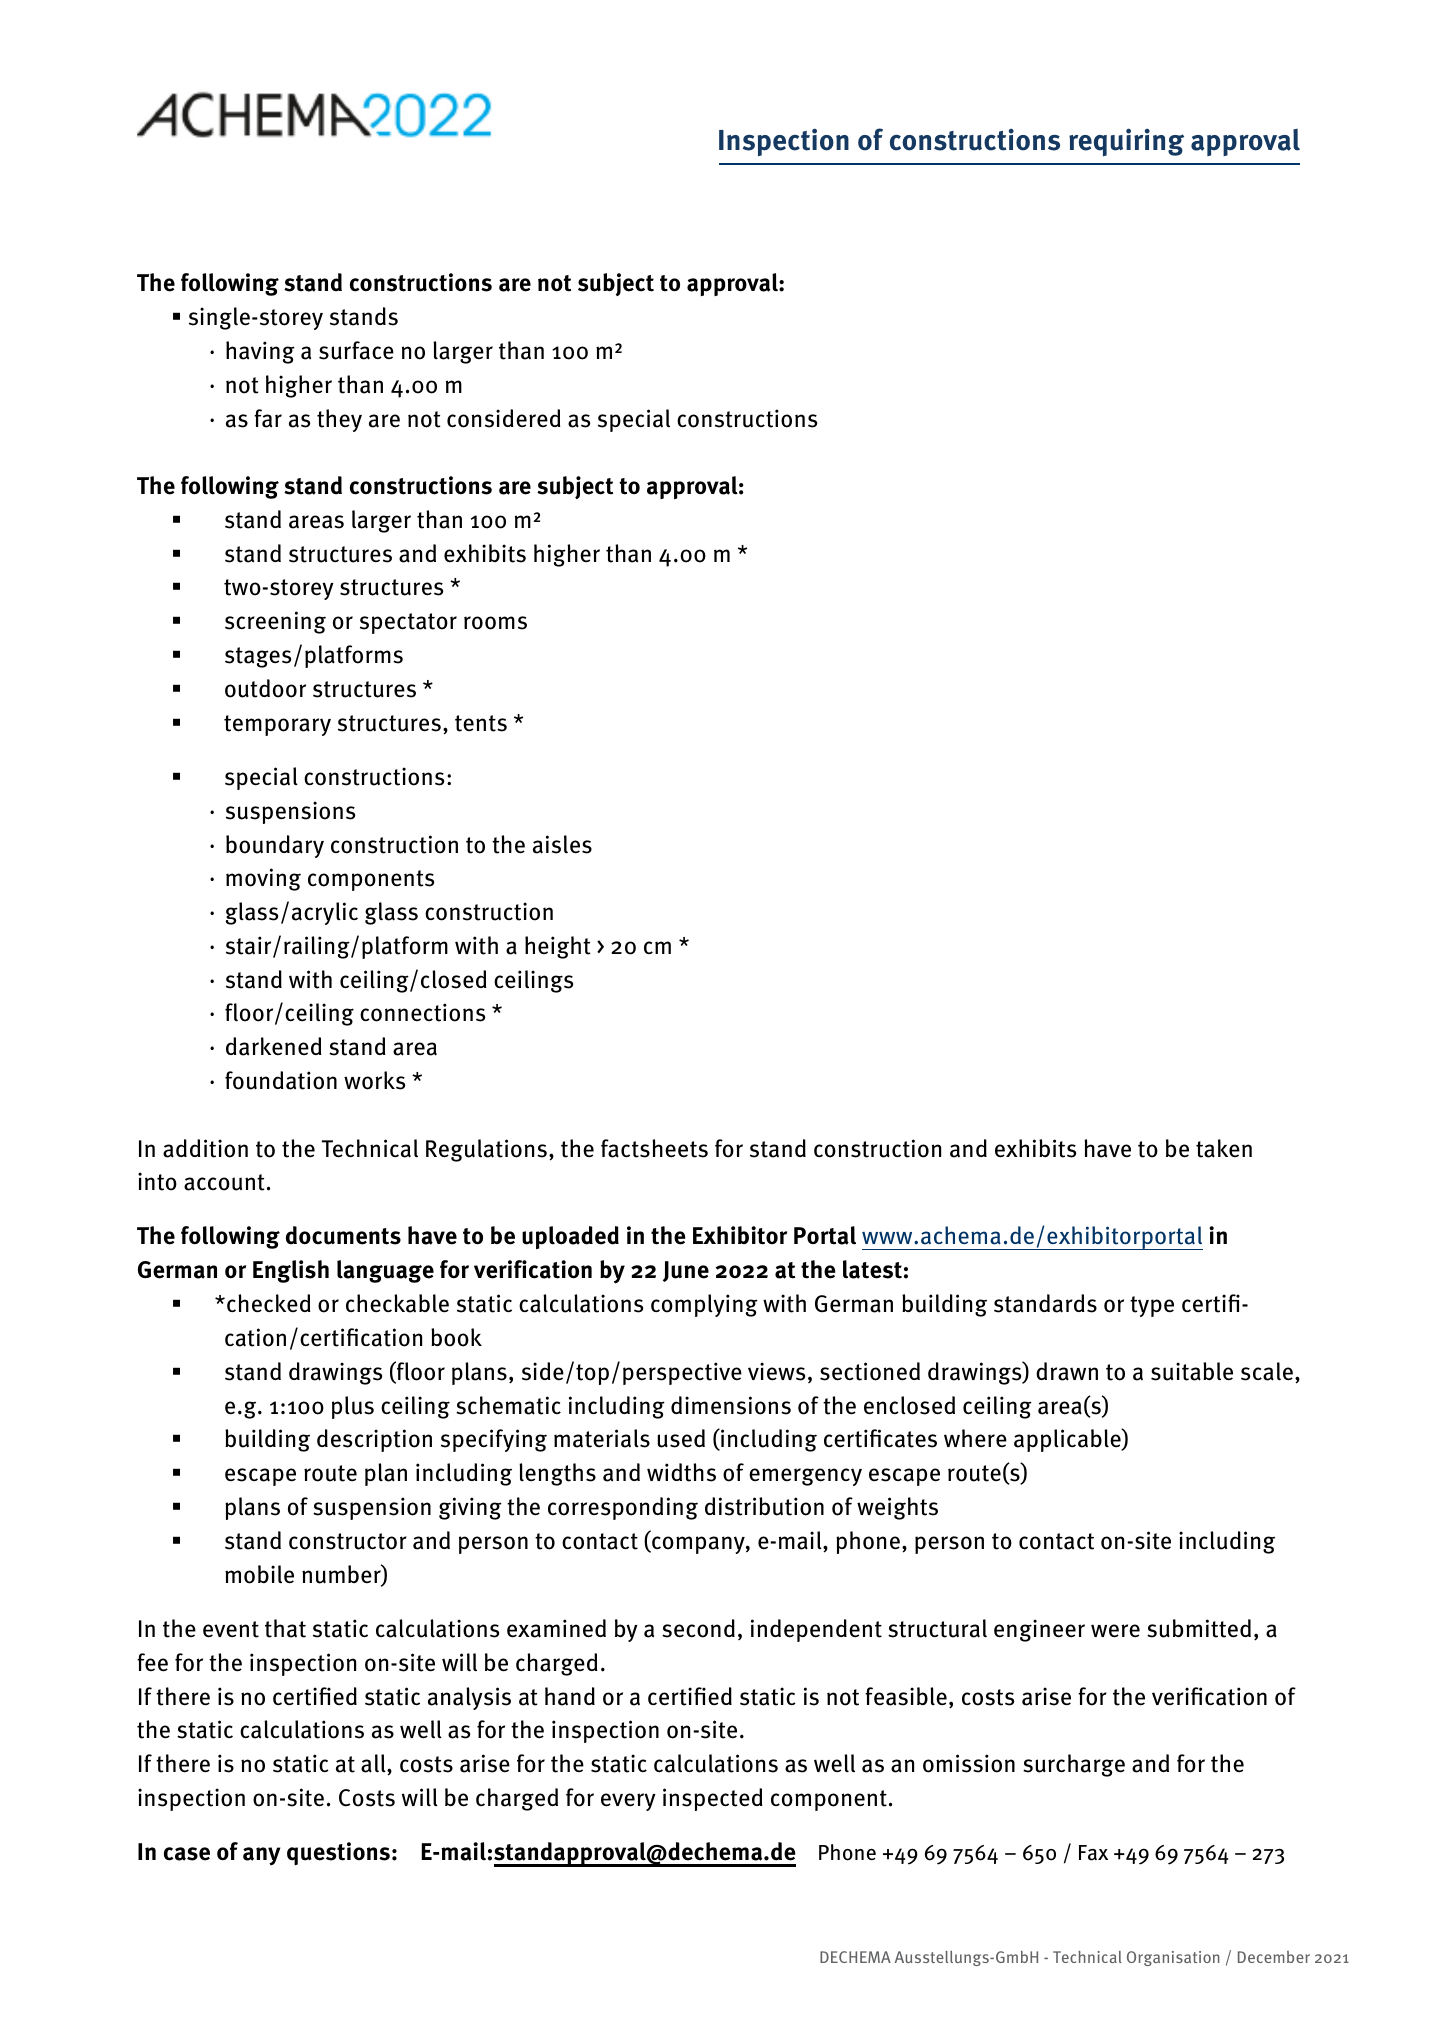 The image size is (1437, 2032). What do you see at coordinates (338, 1853) in the screenshot?
I see `questions` at bounding box center [338, 1853].
